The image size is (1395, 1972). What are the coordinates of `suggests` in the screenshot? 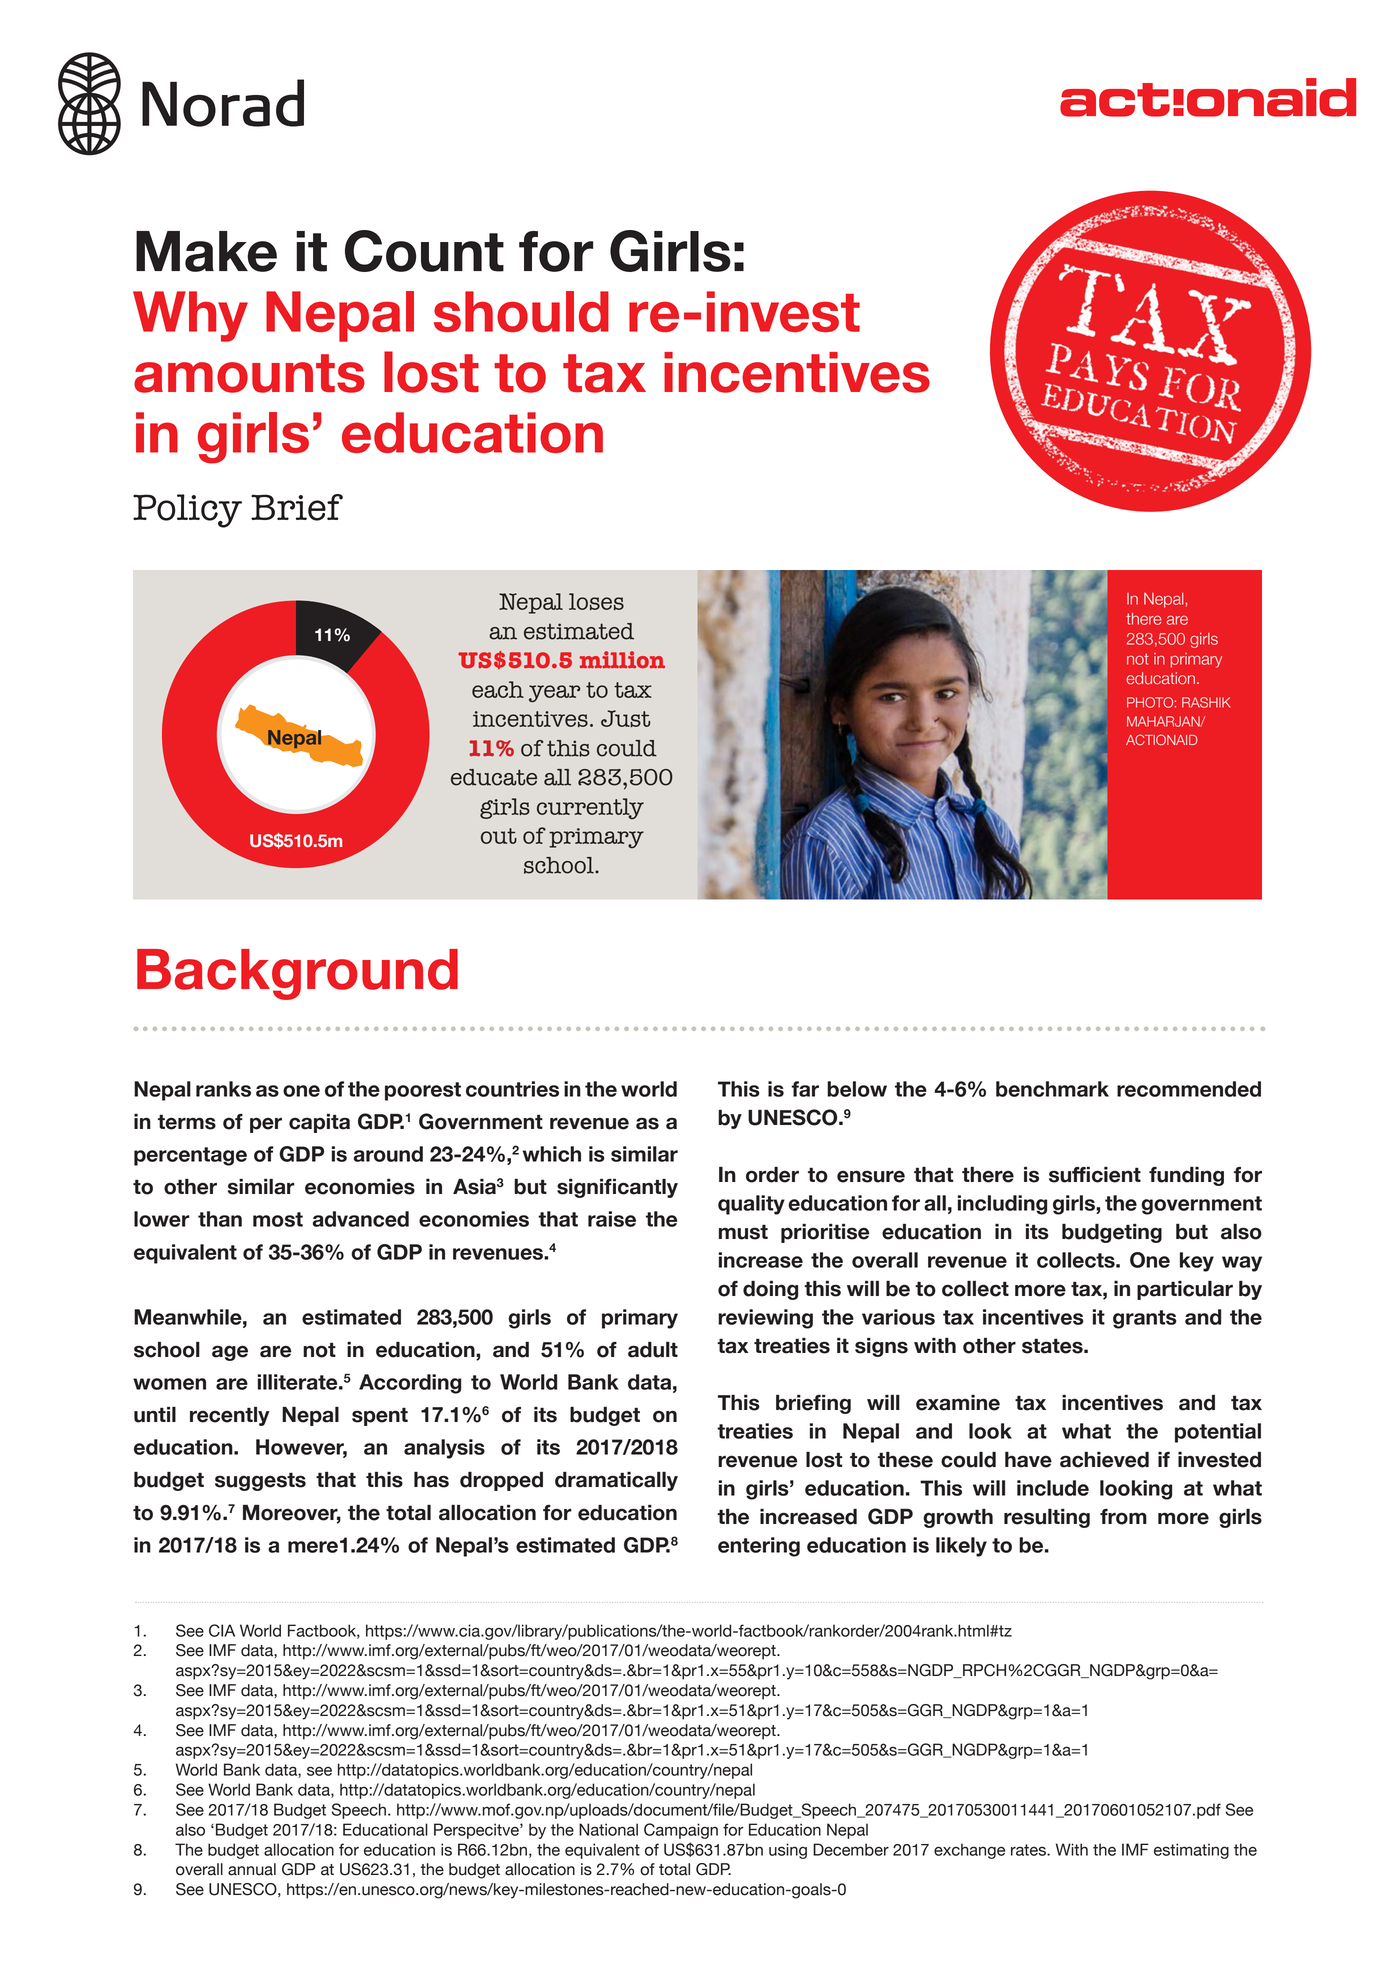 It's located at (260, 1481).
